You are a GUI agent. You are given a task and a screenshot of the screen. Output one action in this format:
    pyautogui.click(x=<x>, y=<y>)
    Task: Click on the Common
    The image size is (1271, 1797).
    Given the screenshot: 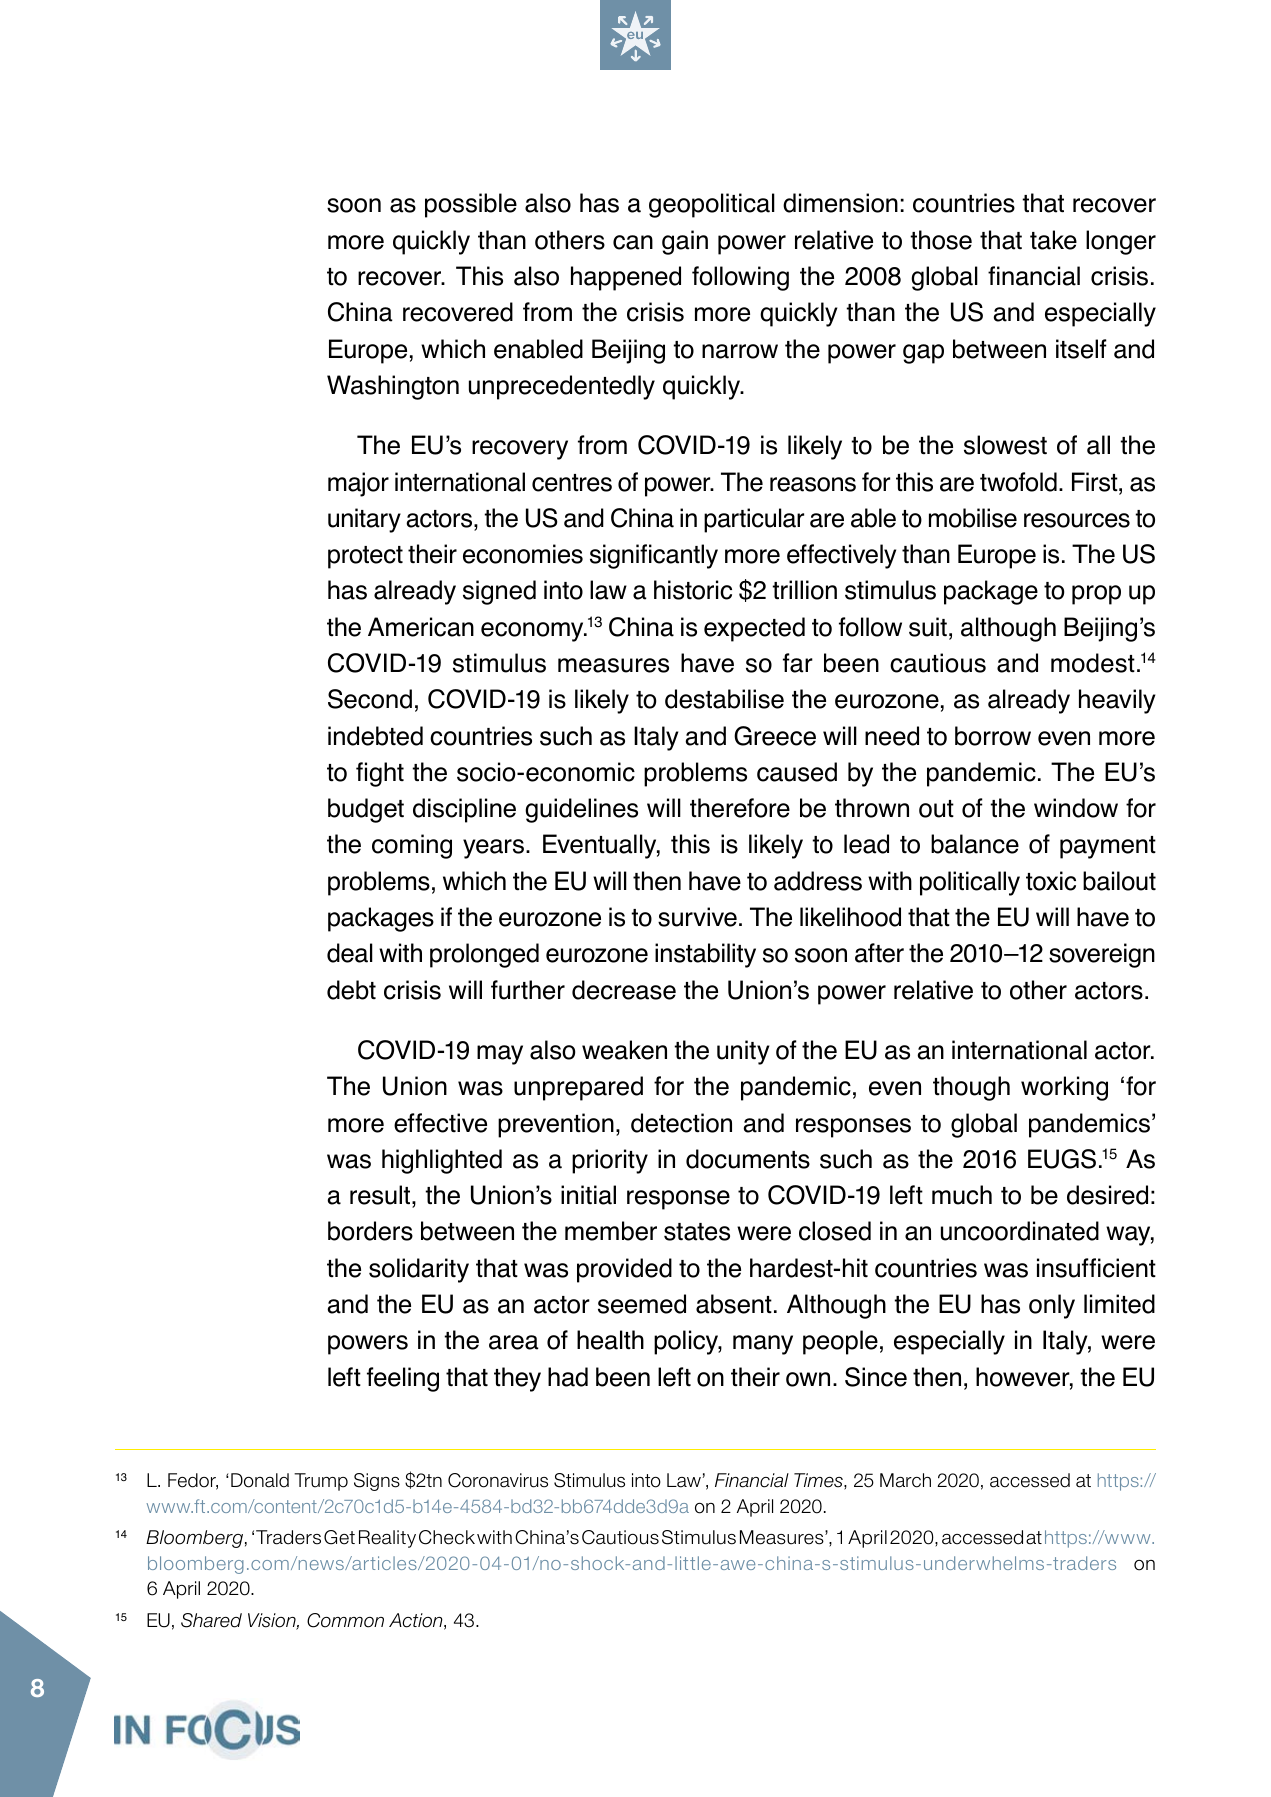 What is the action you would take?
    pyautogui.click(x=345, y=1620)
